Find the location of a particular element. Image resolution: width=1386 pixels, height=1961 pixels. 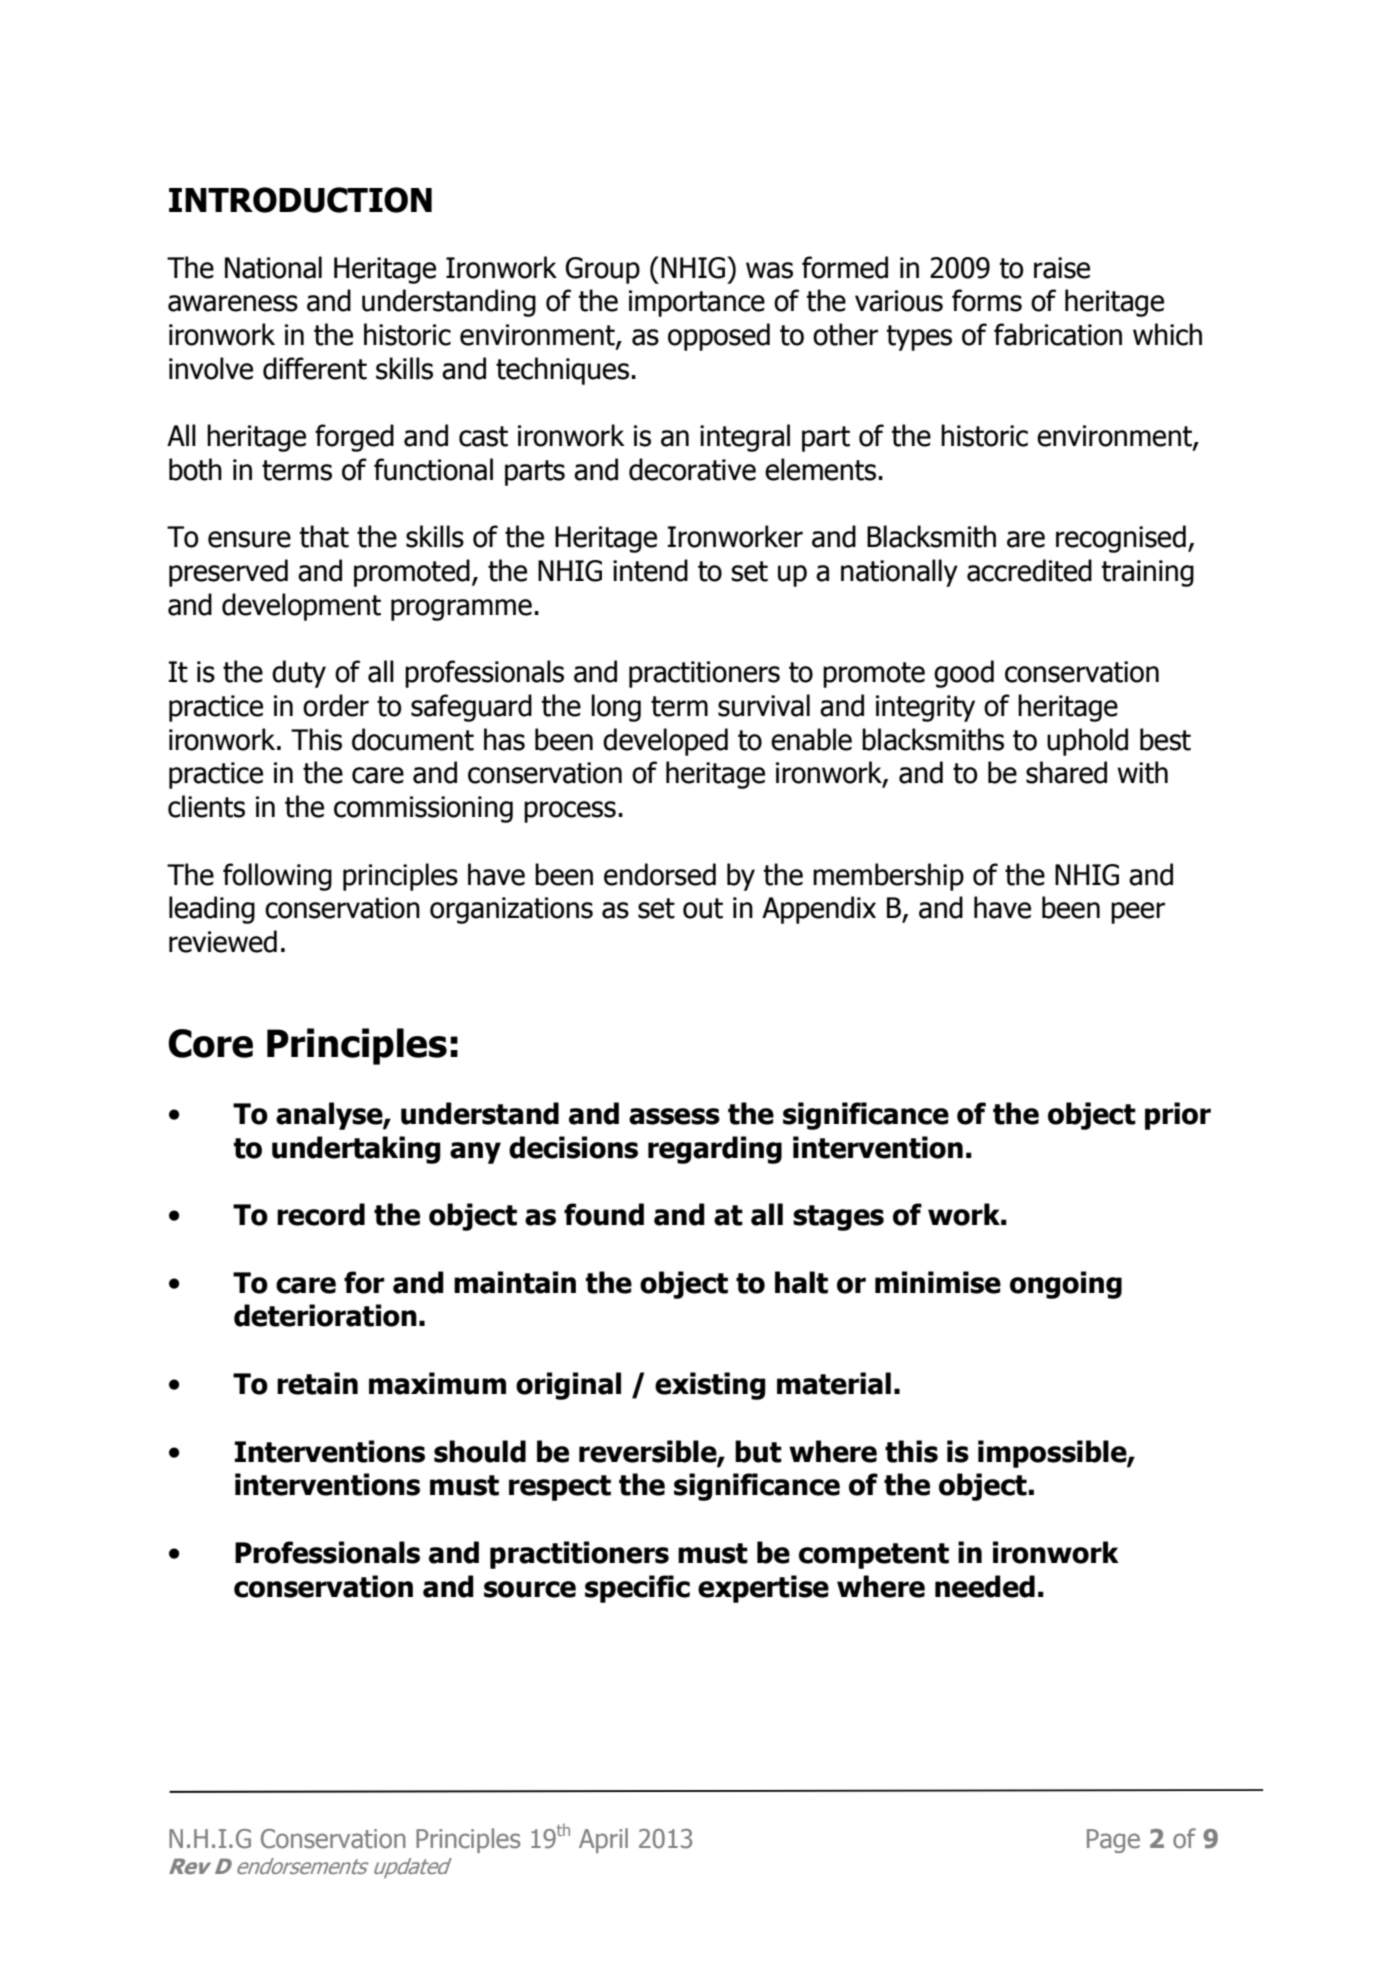

importance is located at coordinates (697, 303).
